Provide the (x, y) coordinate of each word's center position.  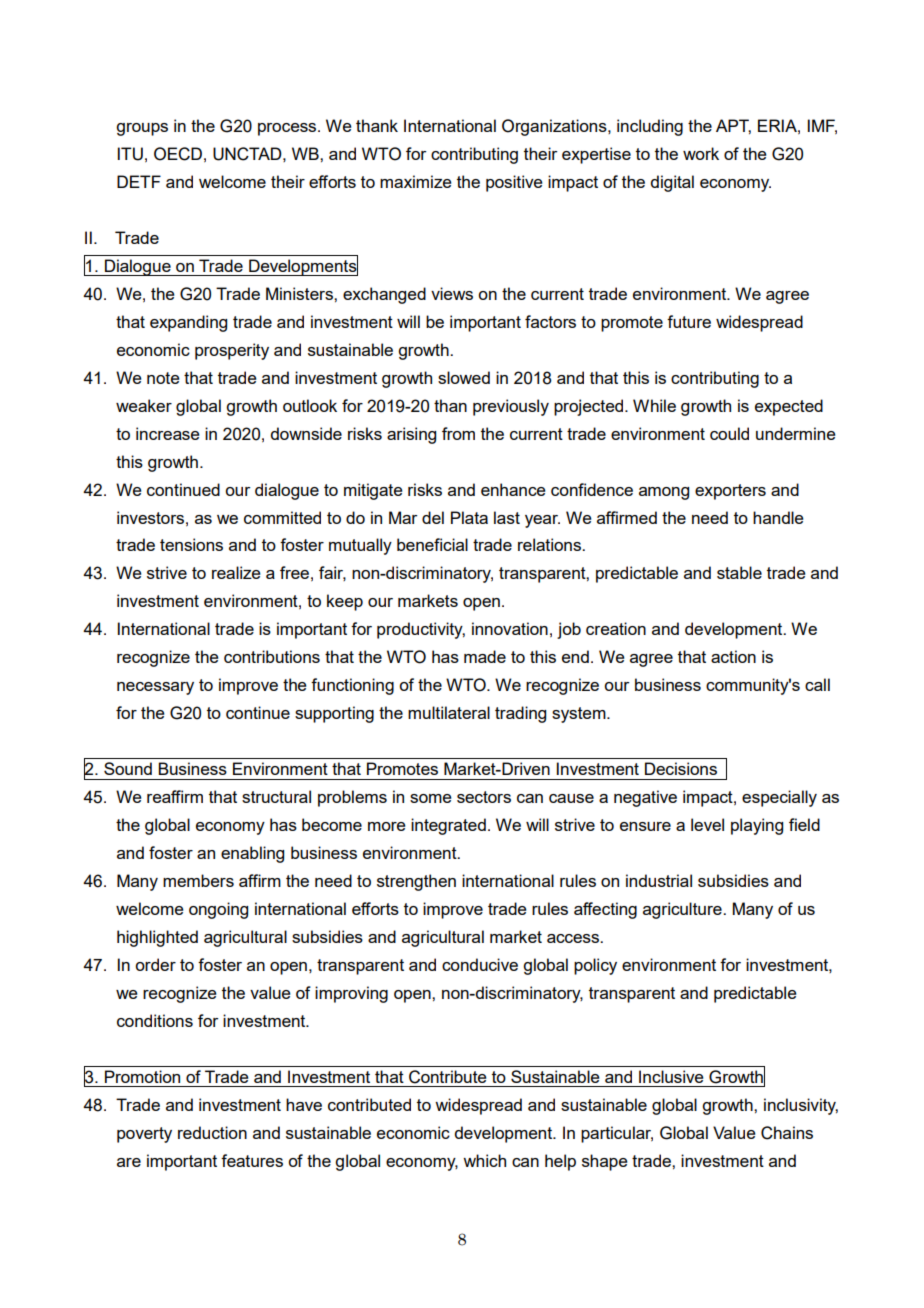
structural (276, 796)
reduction (212, 1132)
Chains (787, 1133)
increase (168, 433)
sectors (484, 797)
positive (514, 183)
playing (757, 826)
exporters (730, 492)
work (701, 153)
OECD (178, 154)
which (484, 1160)
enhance (513, 489)
